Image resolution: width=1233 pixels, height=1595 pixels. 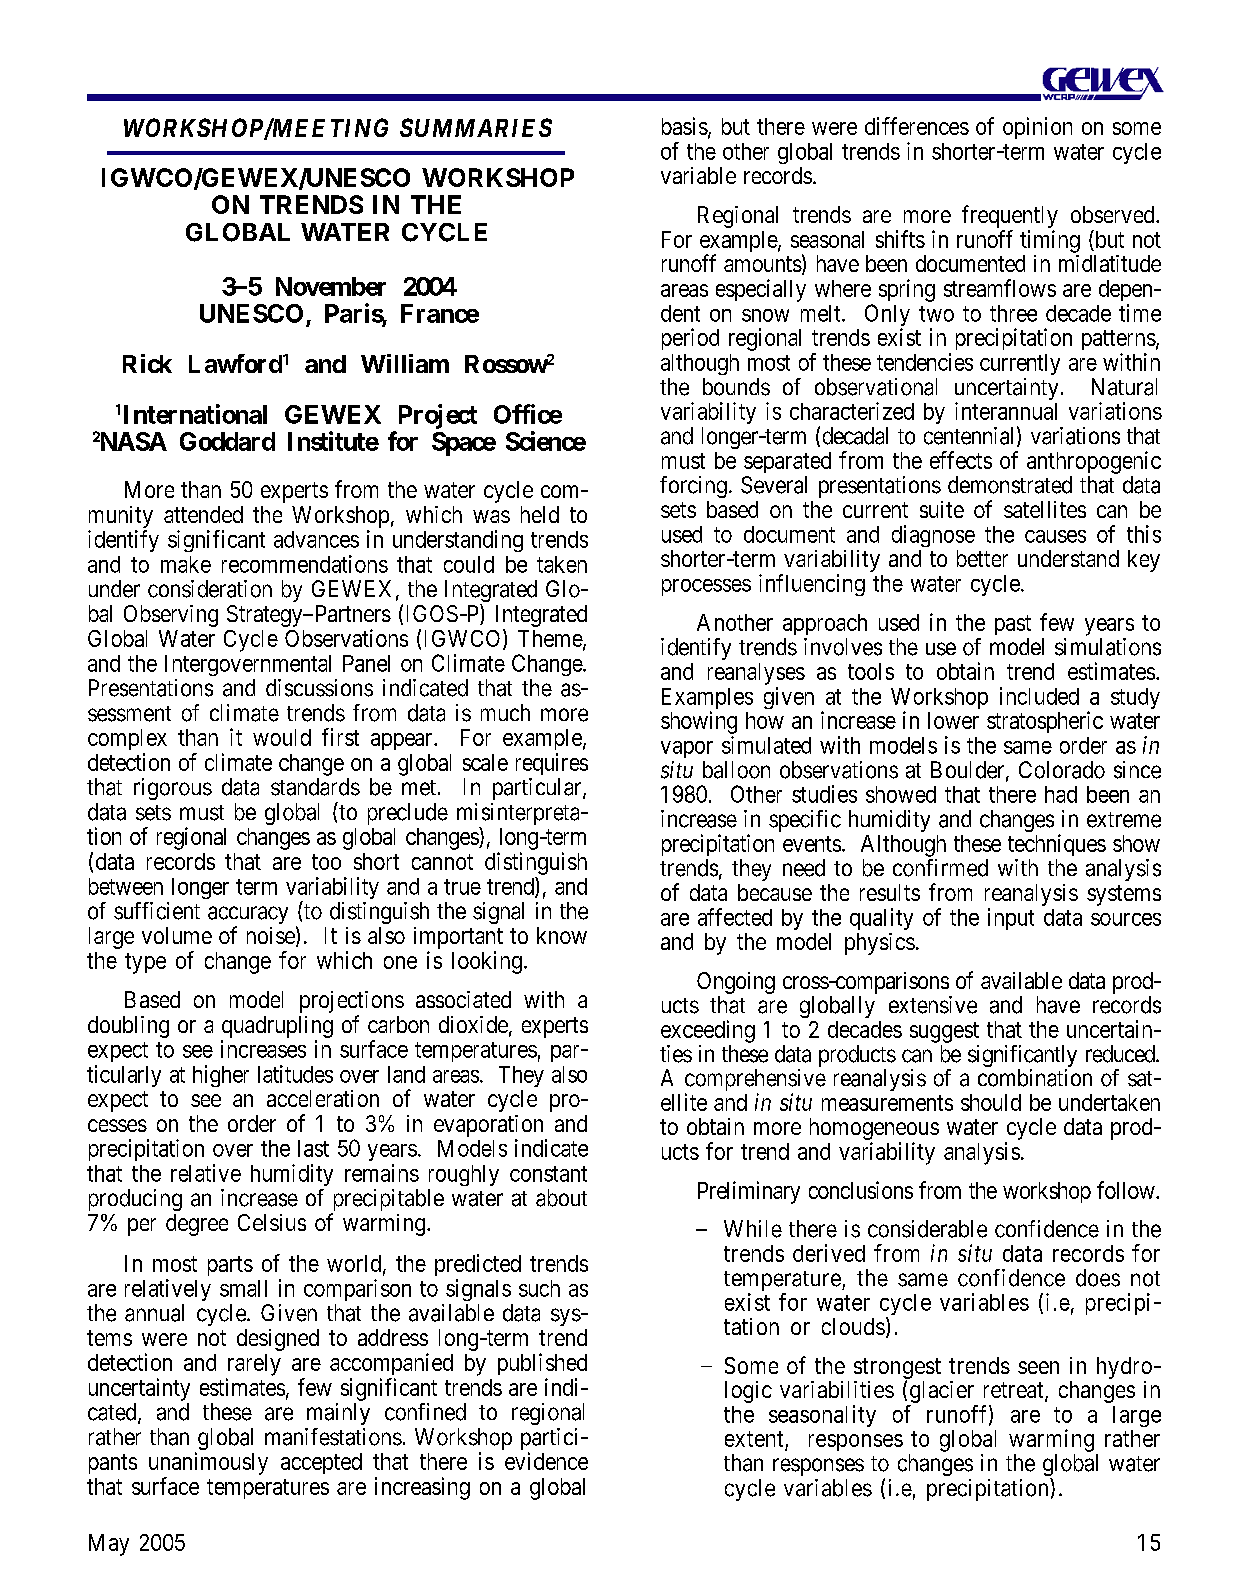 I want to click on opinion, so click(x=1037, y=128).
